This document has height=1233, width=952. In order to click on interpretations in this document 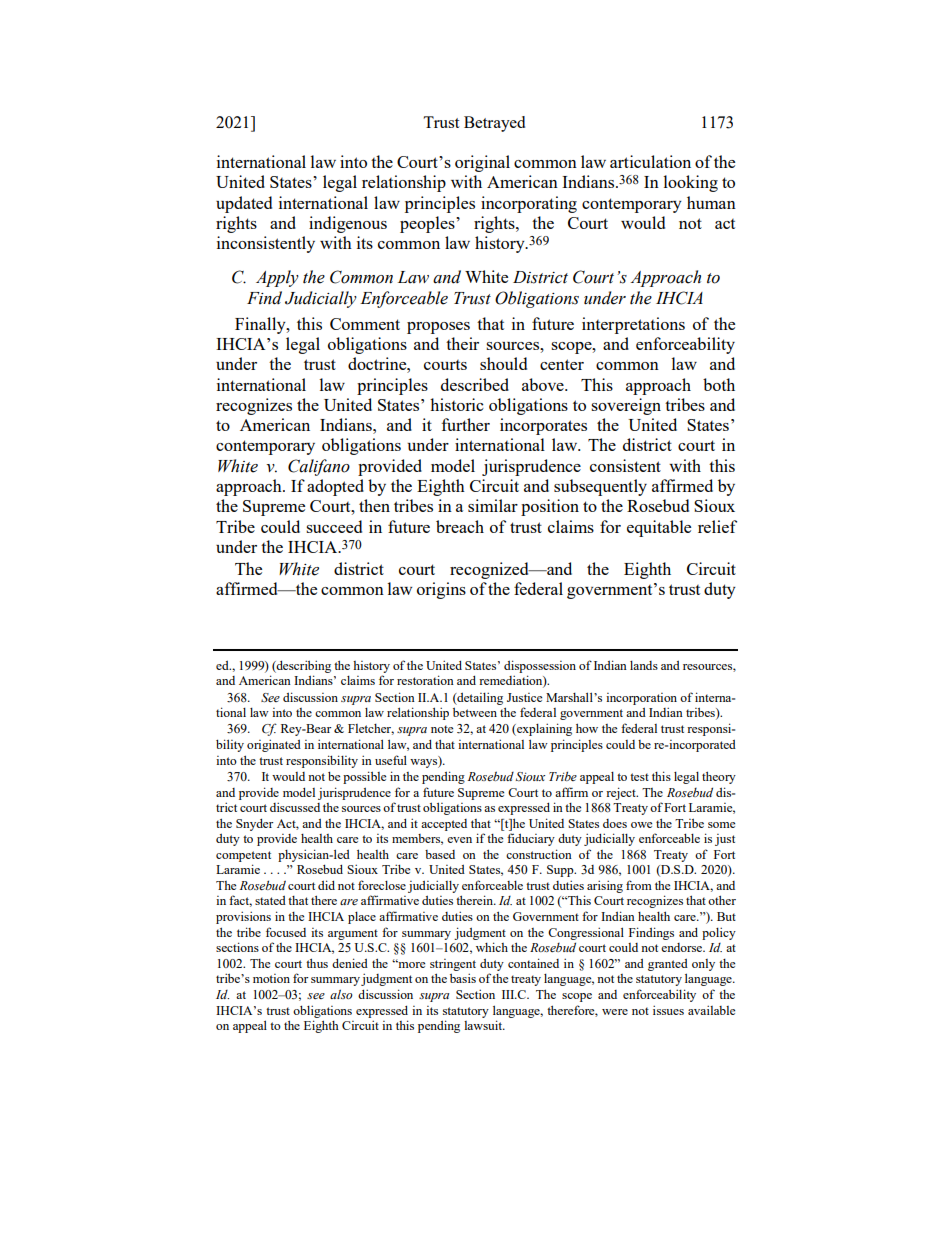, I will do `click(633, 325)`.
